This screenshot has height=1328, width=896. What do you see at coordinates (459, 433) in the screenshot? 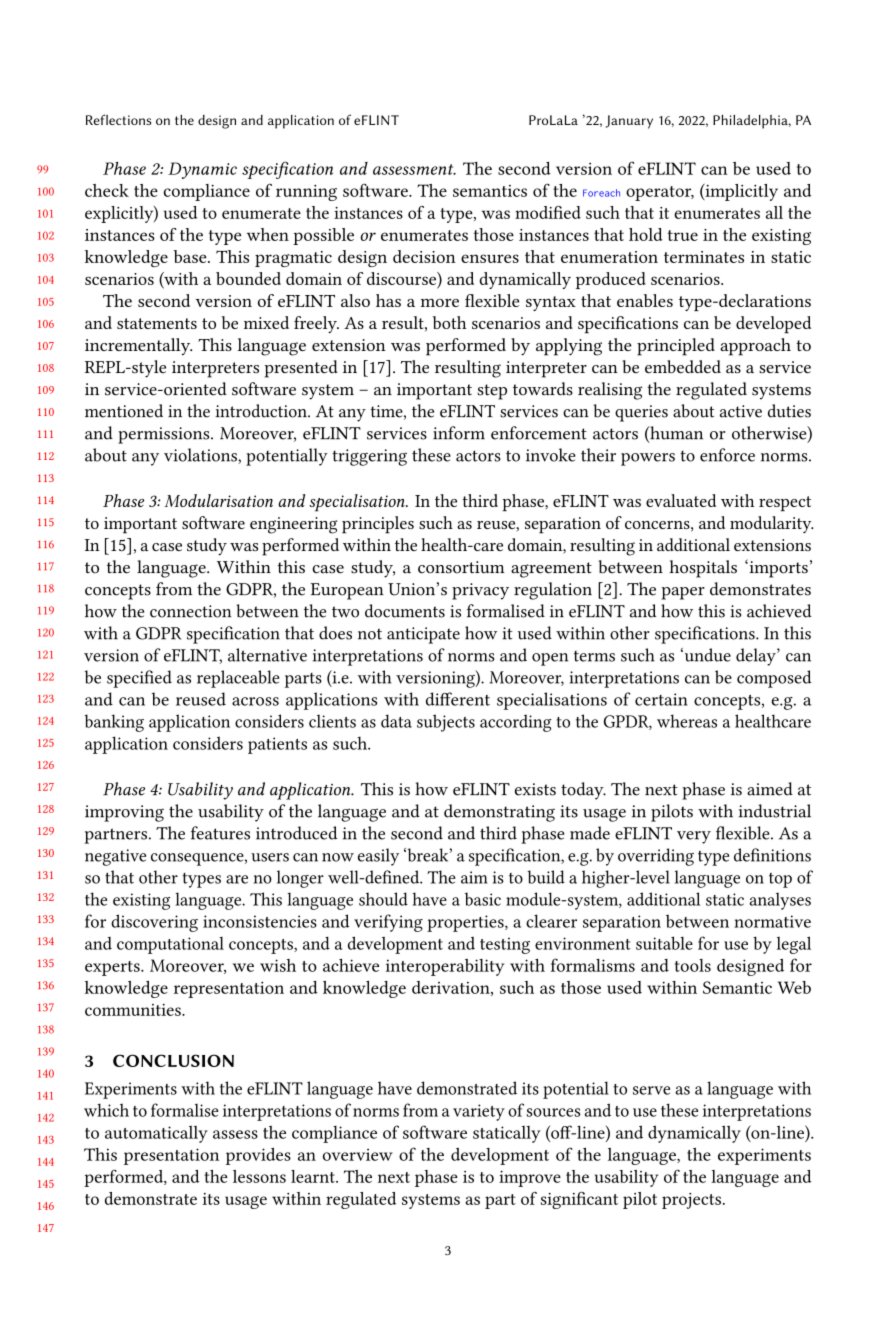
I see `inform` at bounding box center [459, 433].
